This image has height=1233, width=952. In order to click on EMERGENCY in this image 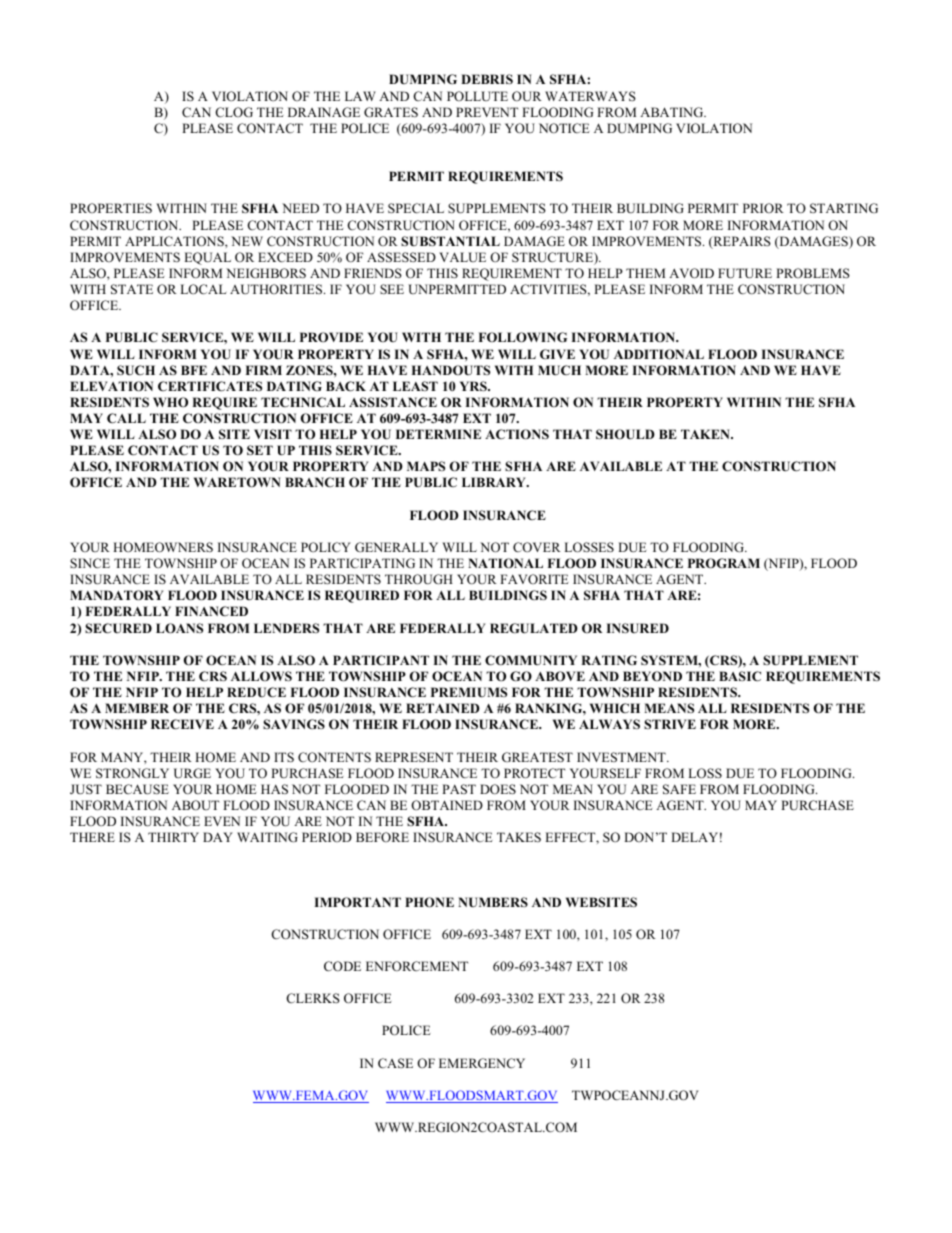, I will do `click(482, 1063)`.
